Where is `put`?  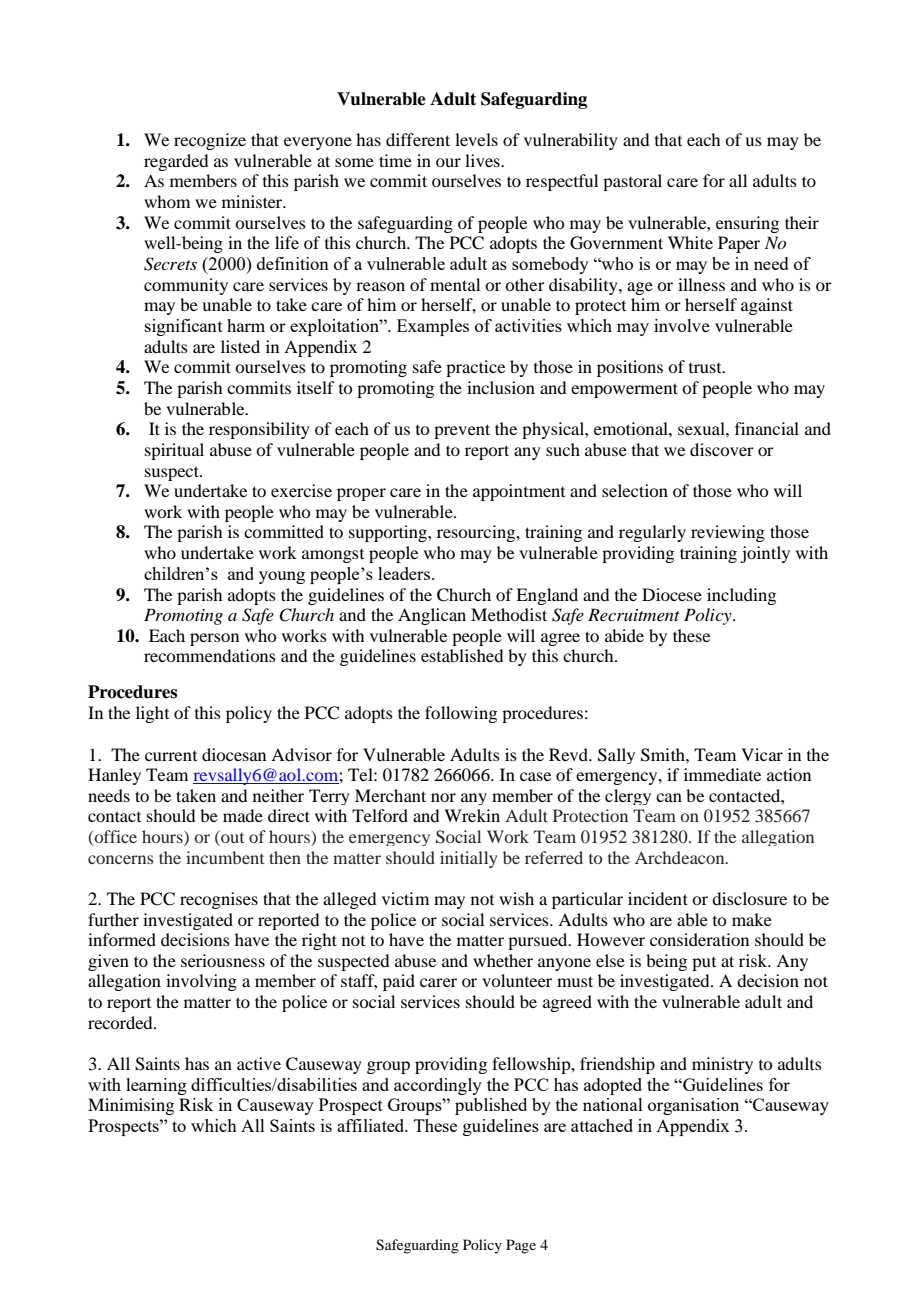
put is located at coordinates (704, 964).
